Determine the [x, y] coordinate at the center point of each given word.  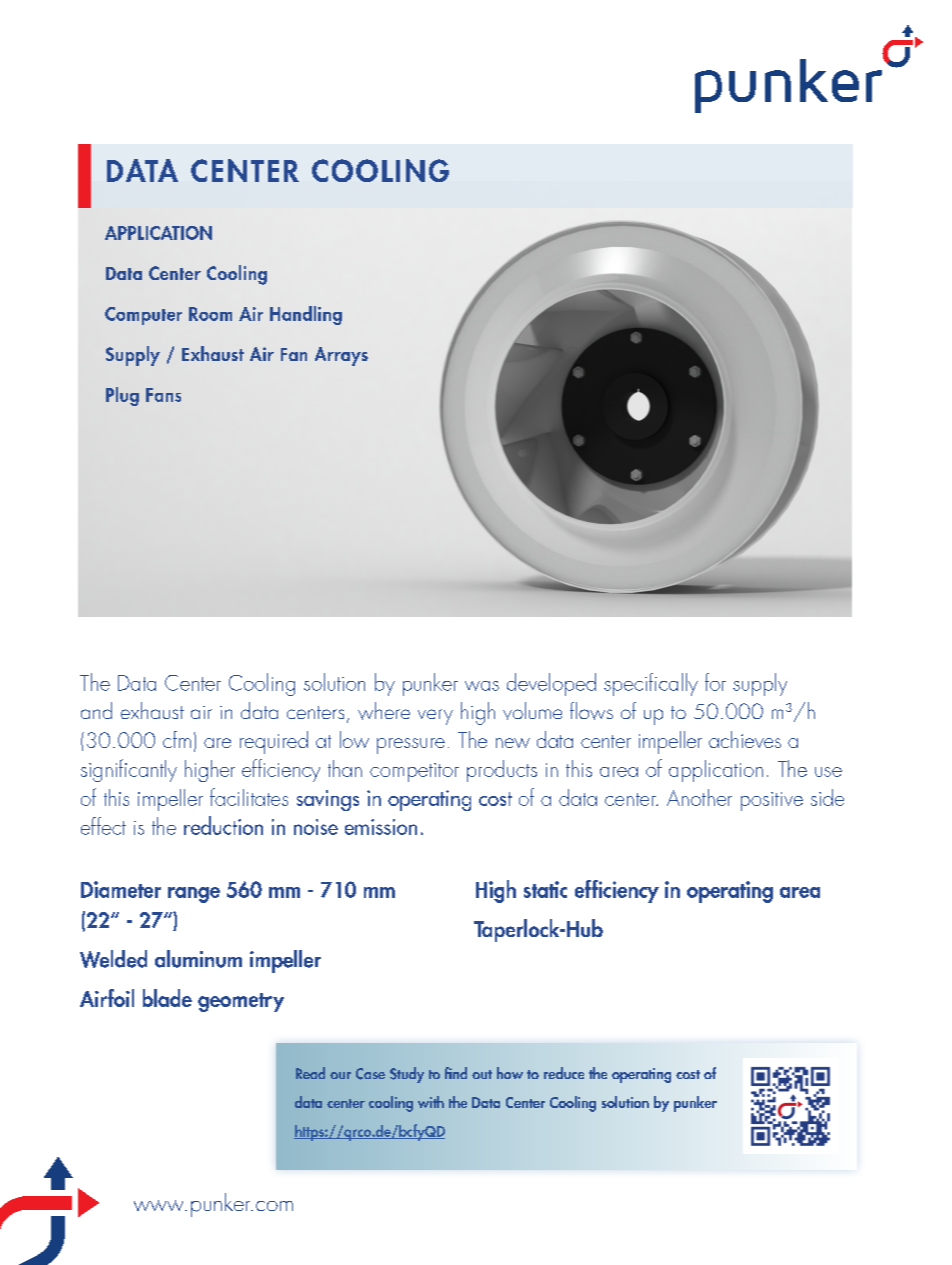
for [715, 682]
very [435, 717]
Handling [306, 315]
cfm [177, 739]
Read [310, 1073]
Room [210, 314]
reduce [564, 1073]
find [456, 1073]
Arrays [341, 356]
